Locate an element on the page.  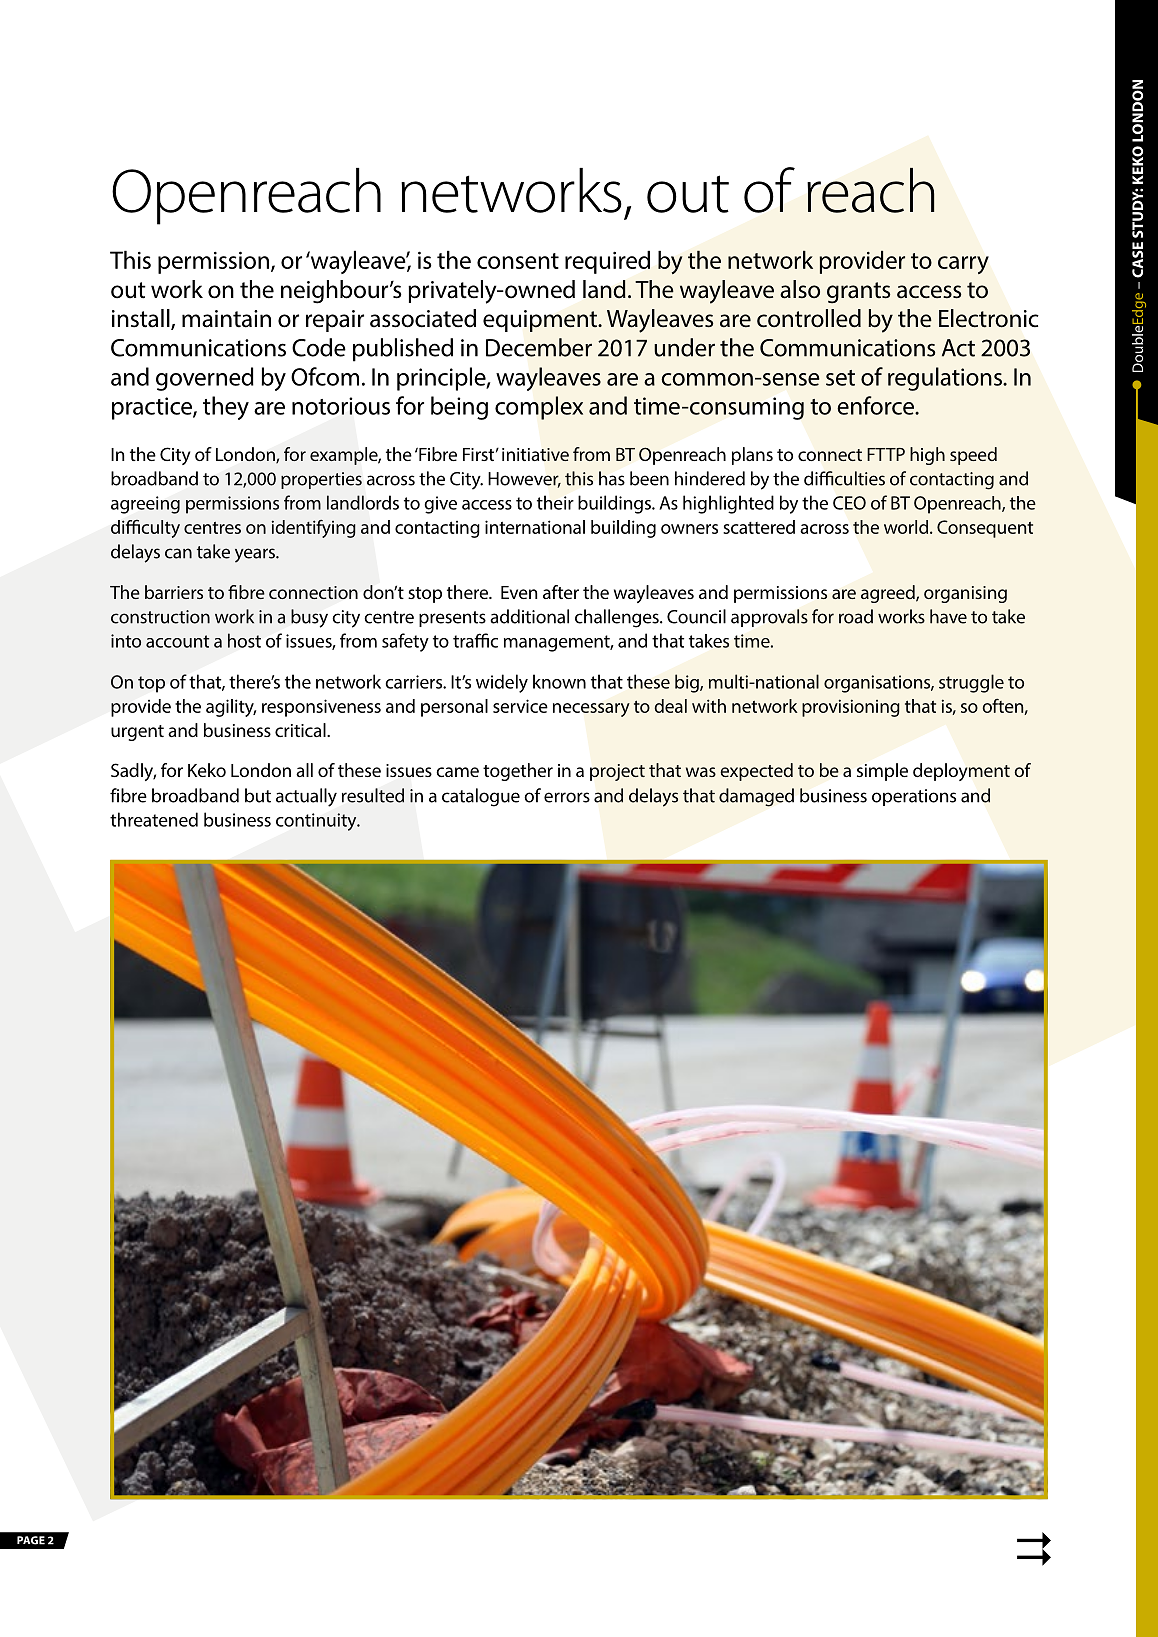
equipment is located at coordinates (541, 321).
